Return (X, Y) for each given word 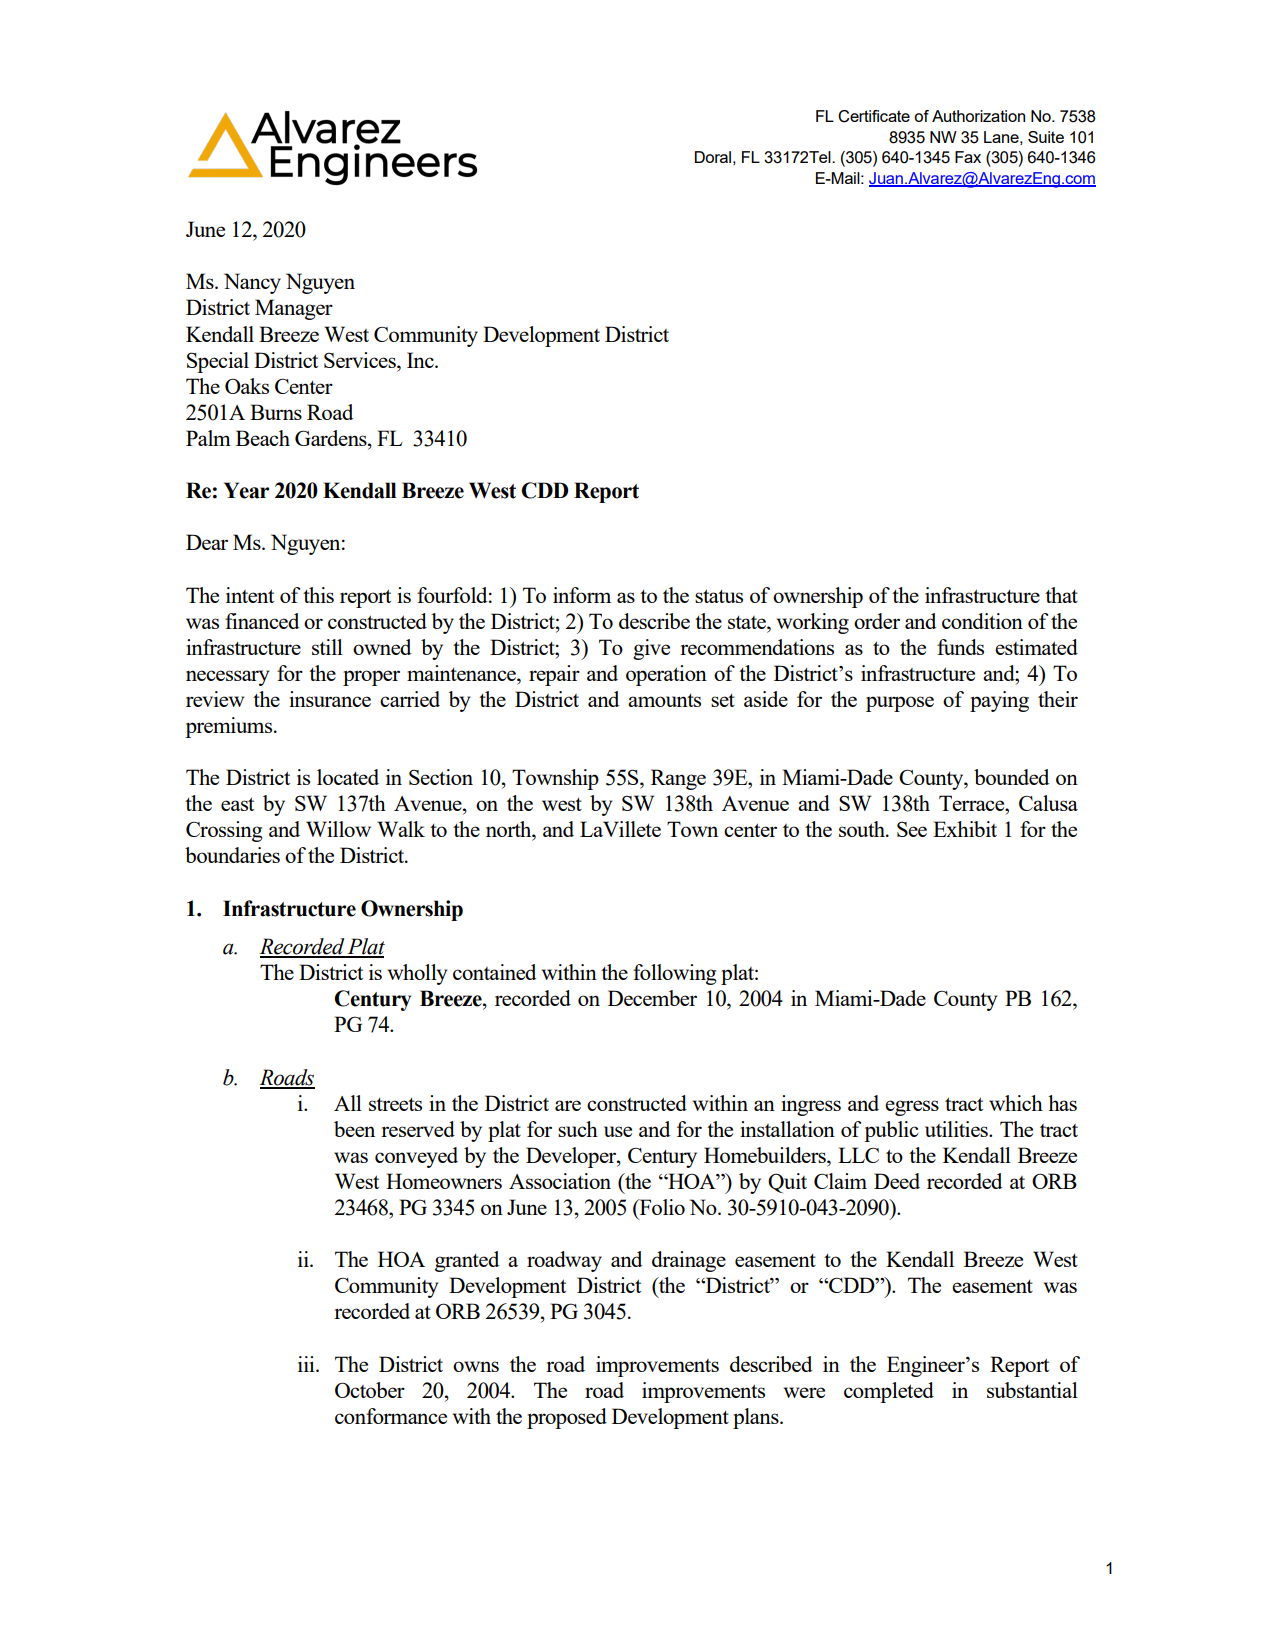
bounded (1011, 777)
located (348, 777)
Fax (968, 157)
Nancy (252, 283)
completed (889, 1392)
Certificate (874, 116)
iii (307, 1364)
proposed (567, 1418)
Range (678, 779)
